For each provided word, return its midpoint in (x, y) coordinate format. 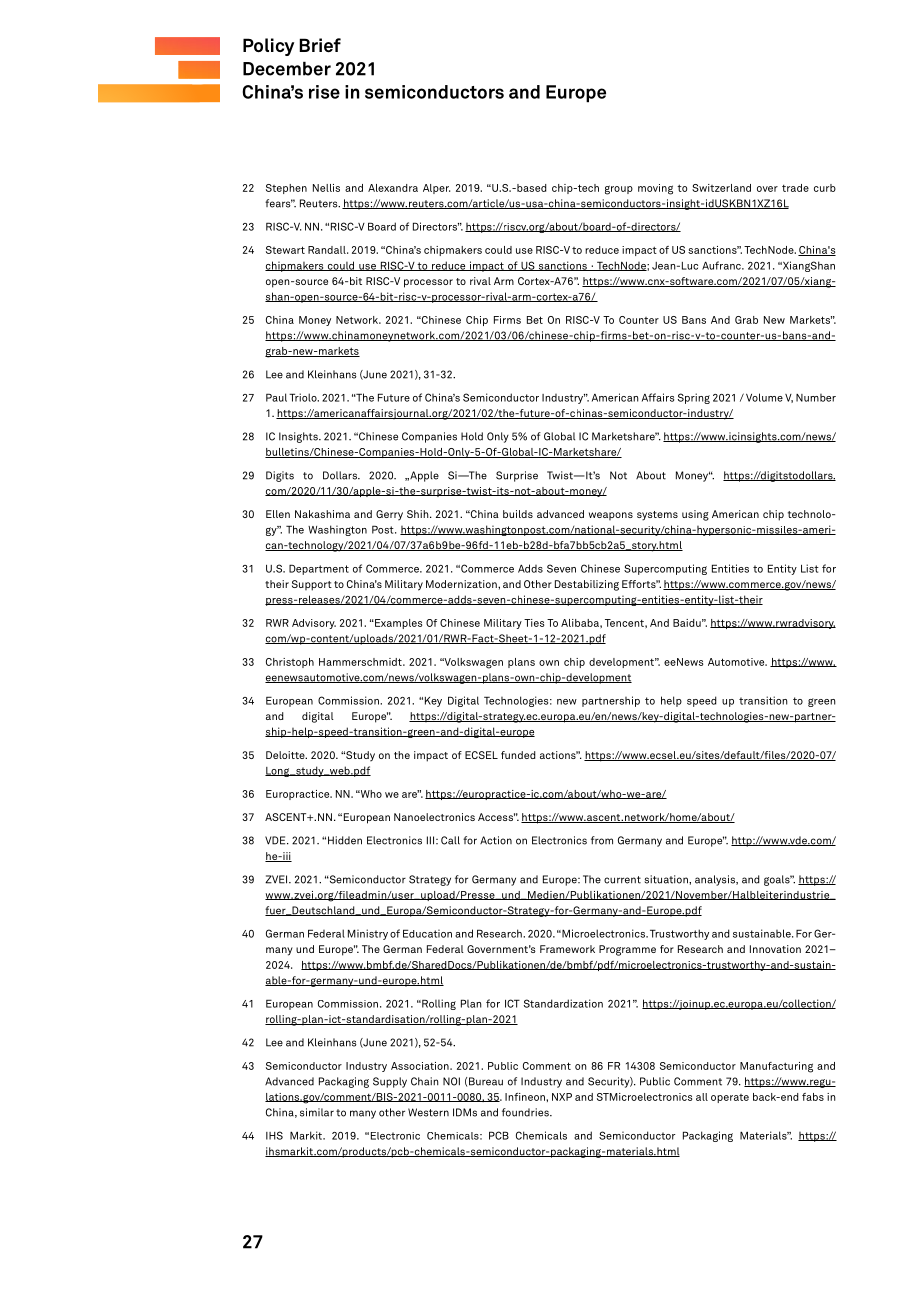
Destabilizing (587, 585)
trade (795, 188)
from (602, 840)
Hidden (345, 840)
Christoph (290, 663)
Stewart (285, 250)
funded (518, 755)
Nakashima (322, 514)
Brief (320, 45)
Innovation (775, 949)
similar (317, 1112)
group (619, 190)
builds (518, 514)
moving (655, 189)
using (695, 515)
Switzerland (721, 188)
